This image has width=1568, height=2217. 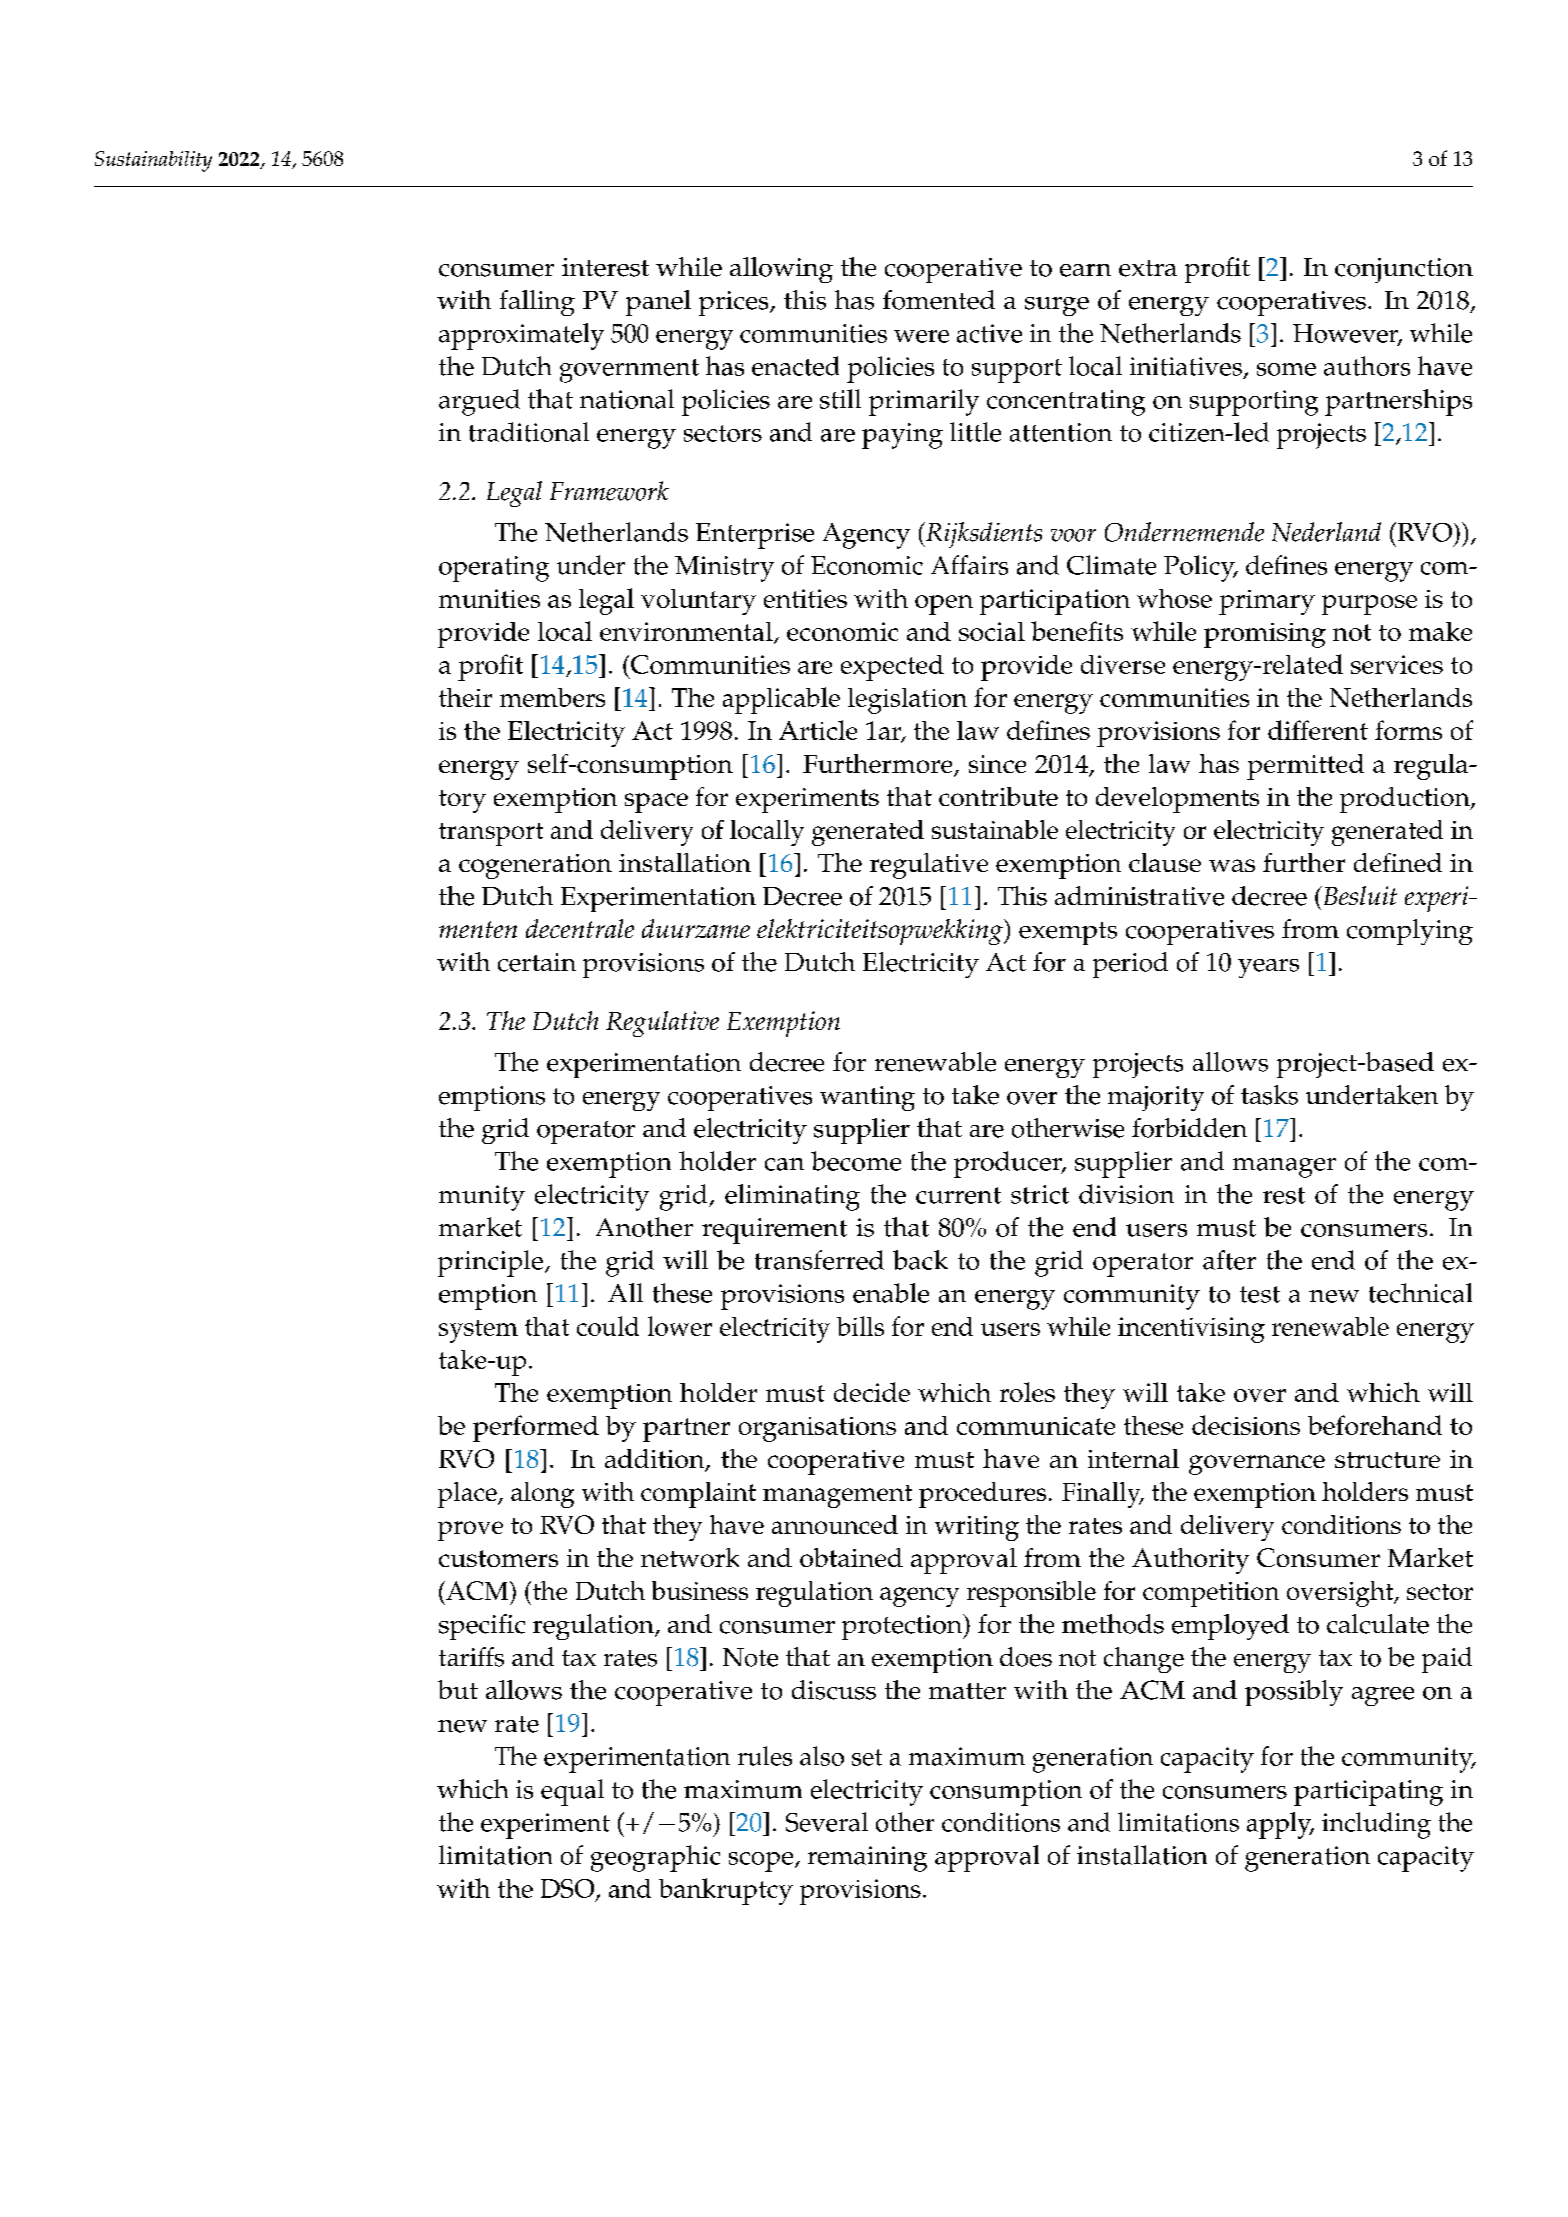 I want to click on wanting, so click(x=867, y=1098).
